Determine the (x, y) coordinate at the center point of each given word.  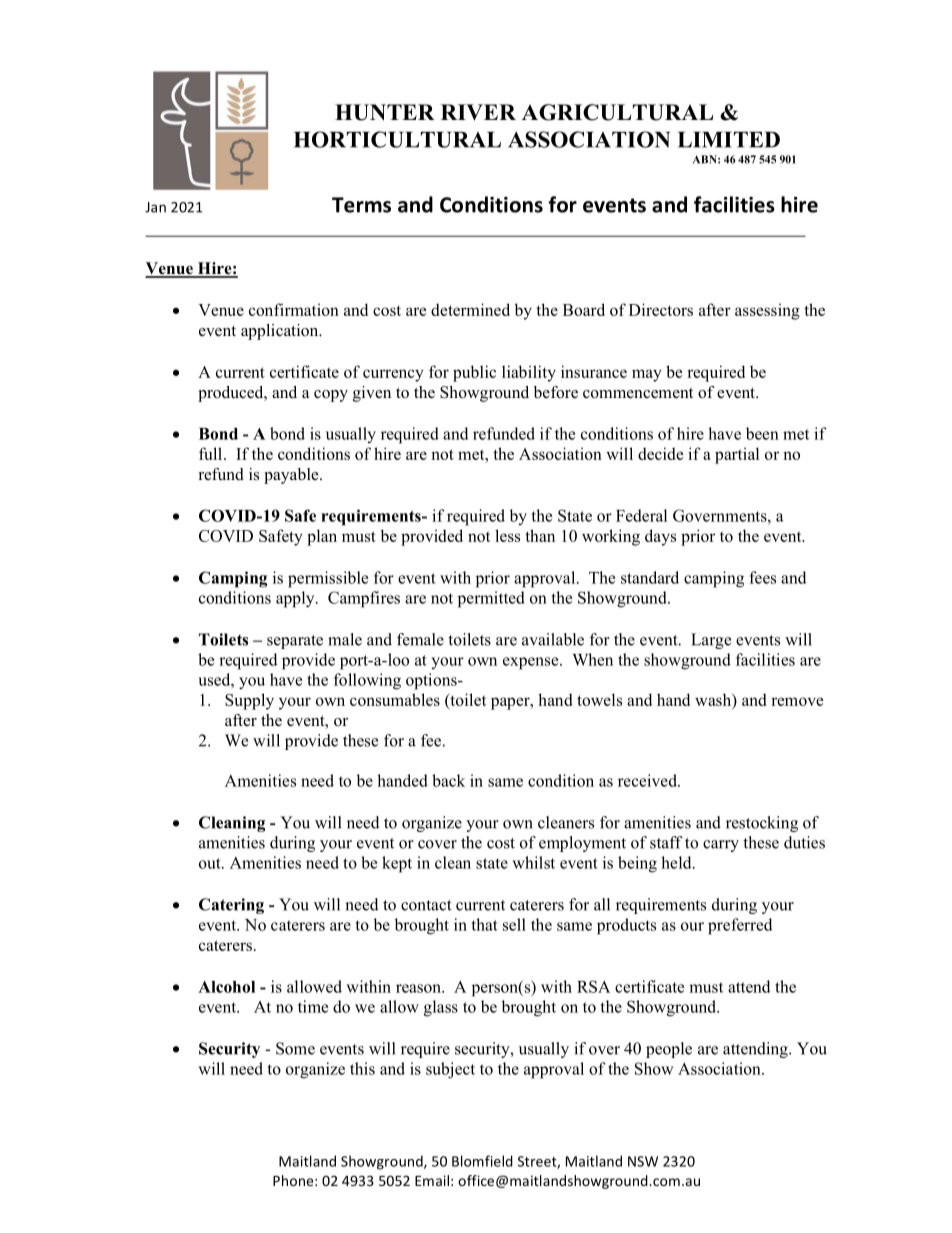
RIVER (478, 112)
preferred (740, 926)
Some (295, 1048)
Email (432, 1180)
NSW (643, 1161)
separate (295, 642)
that (485, 924)
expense (532, 663)
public (474, 373)
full (212, 453)
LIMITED (729, 140)
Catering (231, 906)
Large (711, 641)
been (762, 433)
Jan (155, 207)
